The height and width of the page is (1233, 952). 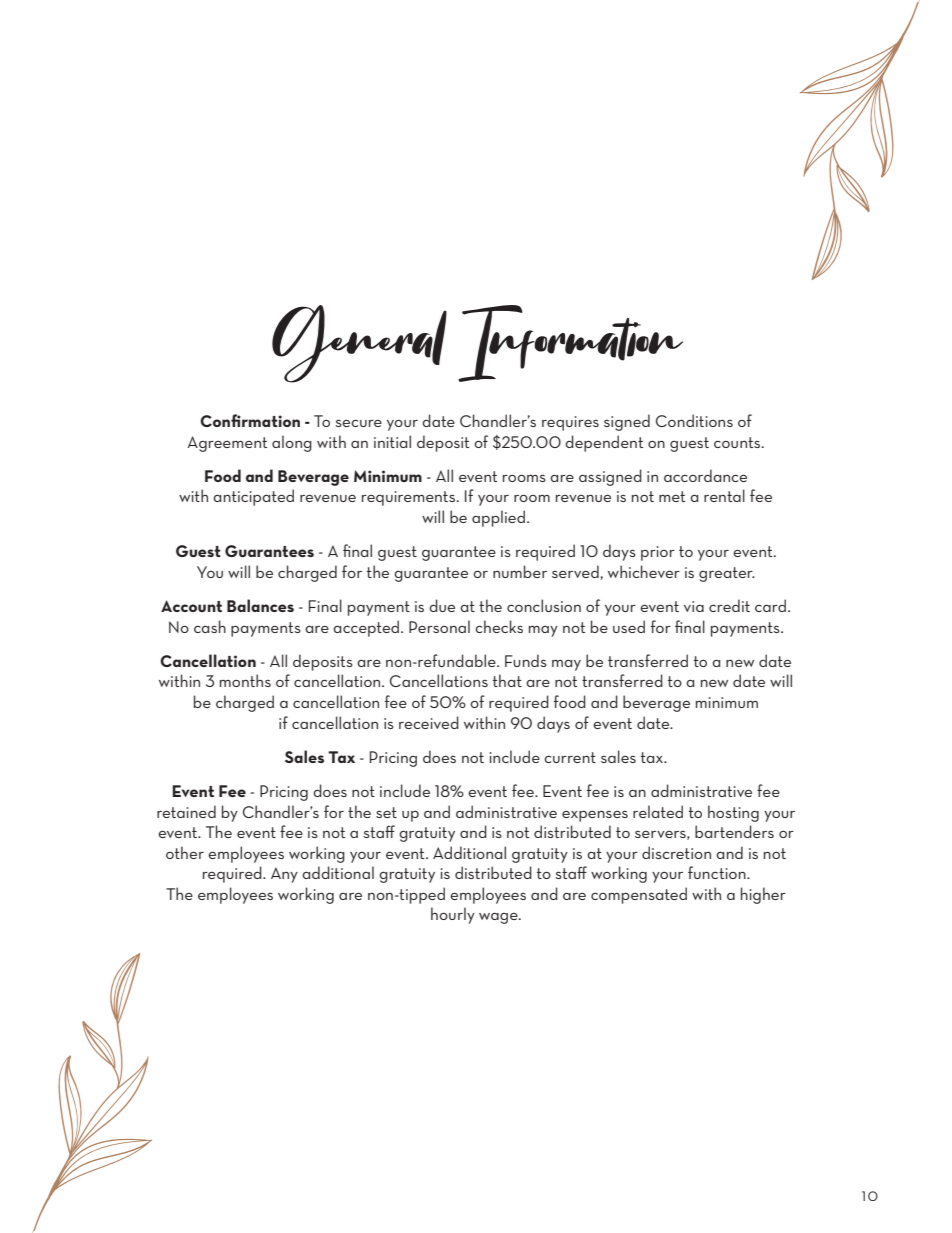 What do you see at coordinates (718, 872) in the page?
I see `function` at bounding box center [718, 872].
